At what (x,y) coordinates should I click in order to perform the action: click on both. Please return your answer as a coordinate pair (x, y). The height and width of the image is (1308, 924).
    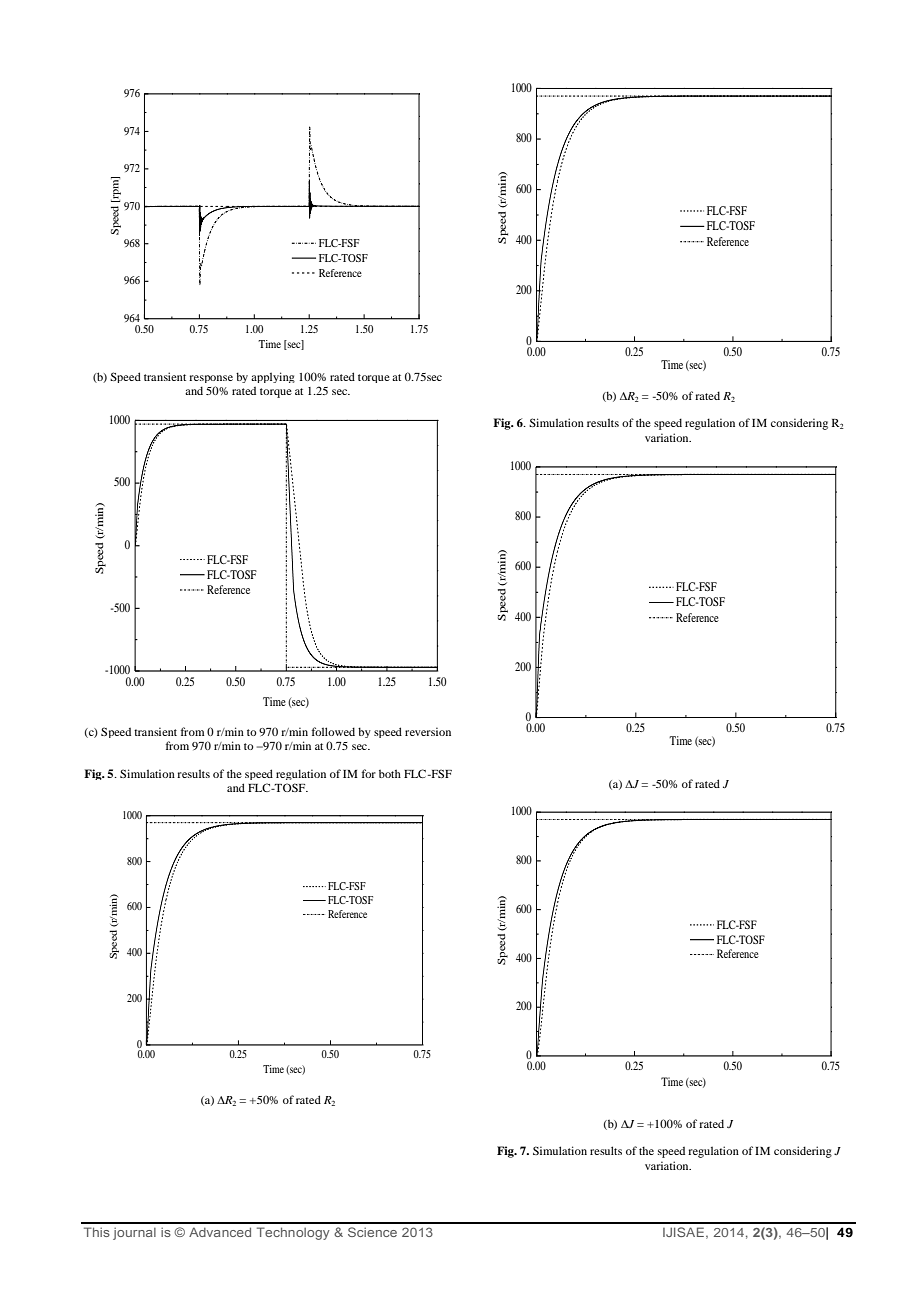
    Looking at the image, I should click on (390, 773).
